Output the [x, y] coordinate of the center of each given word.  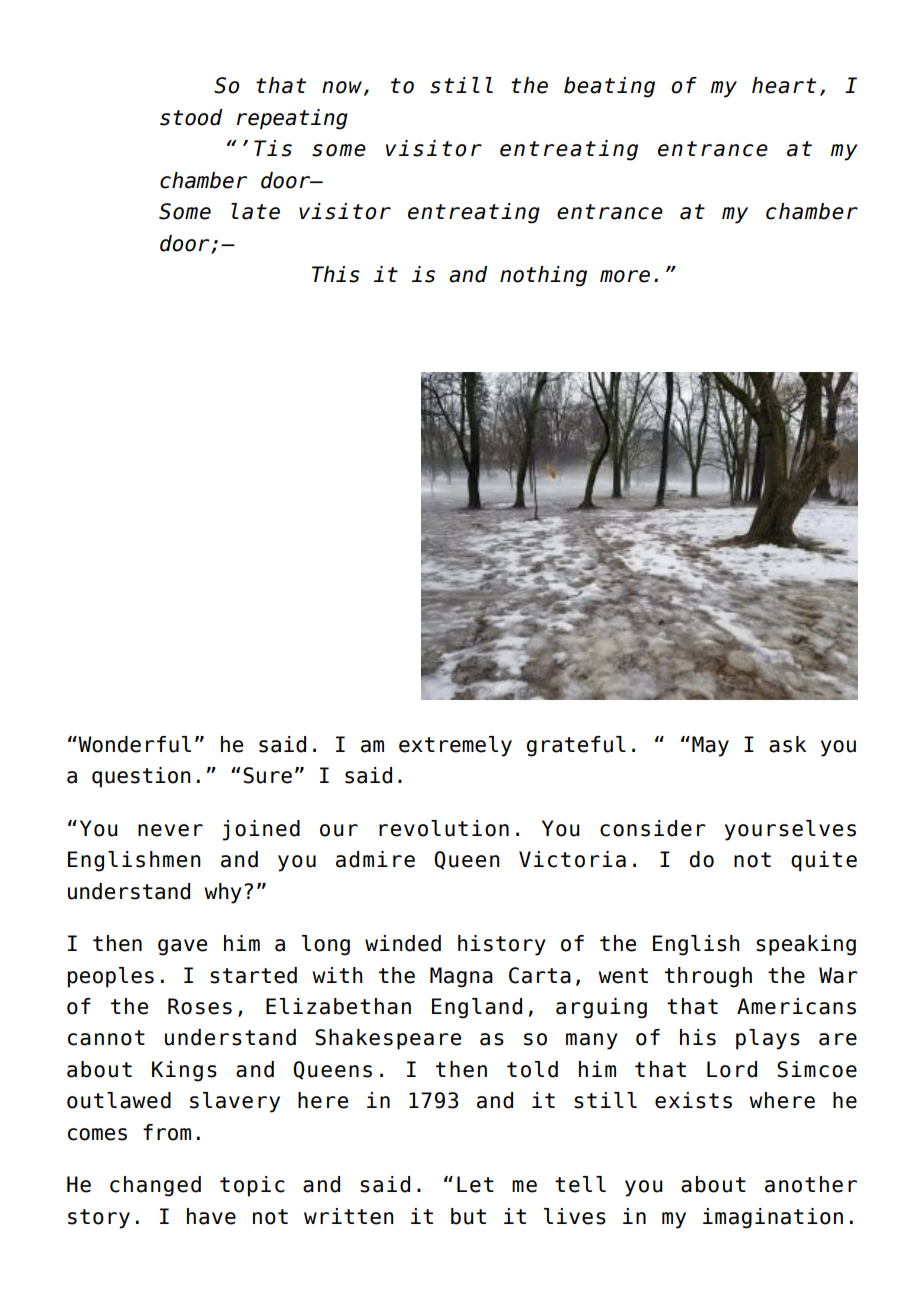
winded [403, 943]
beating [609, 87]
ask [787, 744]
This [336, 274]
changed [155, 1186]
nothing [543, 276]
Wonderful [133, 744]
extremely [455, 746]
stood [191, 117]
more [625, 276]
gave [182, 947]
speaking [806, 945]
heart [784, 85]
